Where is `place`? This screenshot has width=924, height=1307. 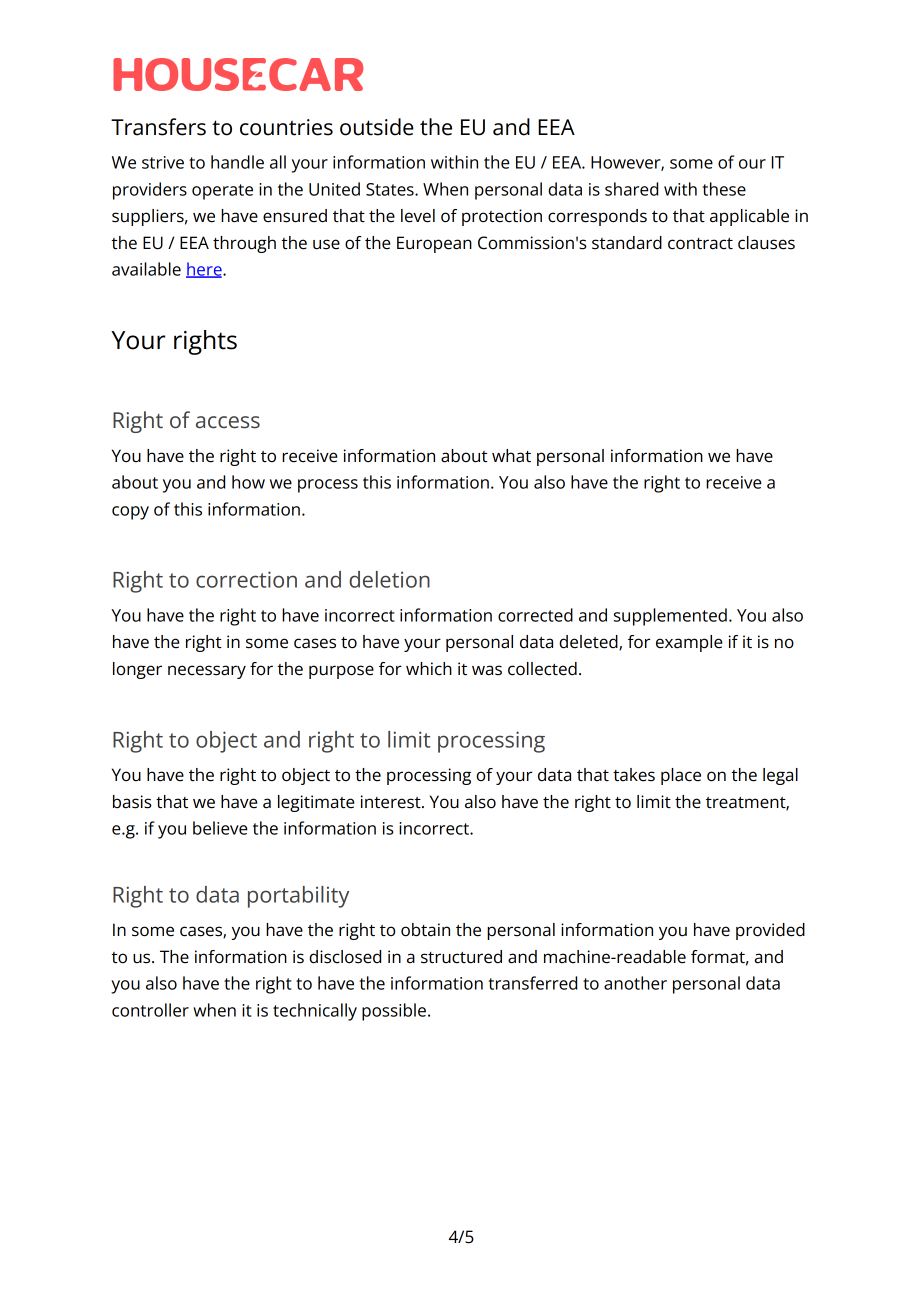 place is located at coordinates (681, 776).
